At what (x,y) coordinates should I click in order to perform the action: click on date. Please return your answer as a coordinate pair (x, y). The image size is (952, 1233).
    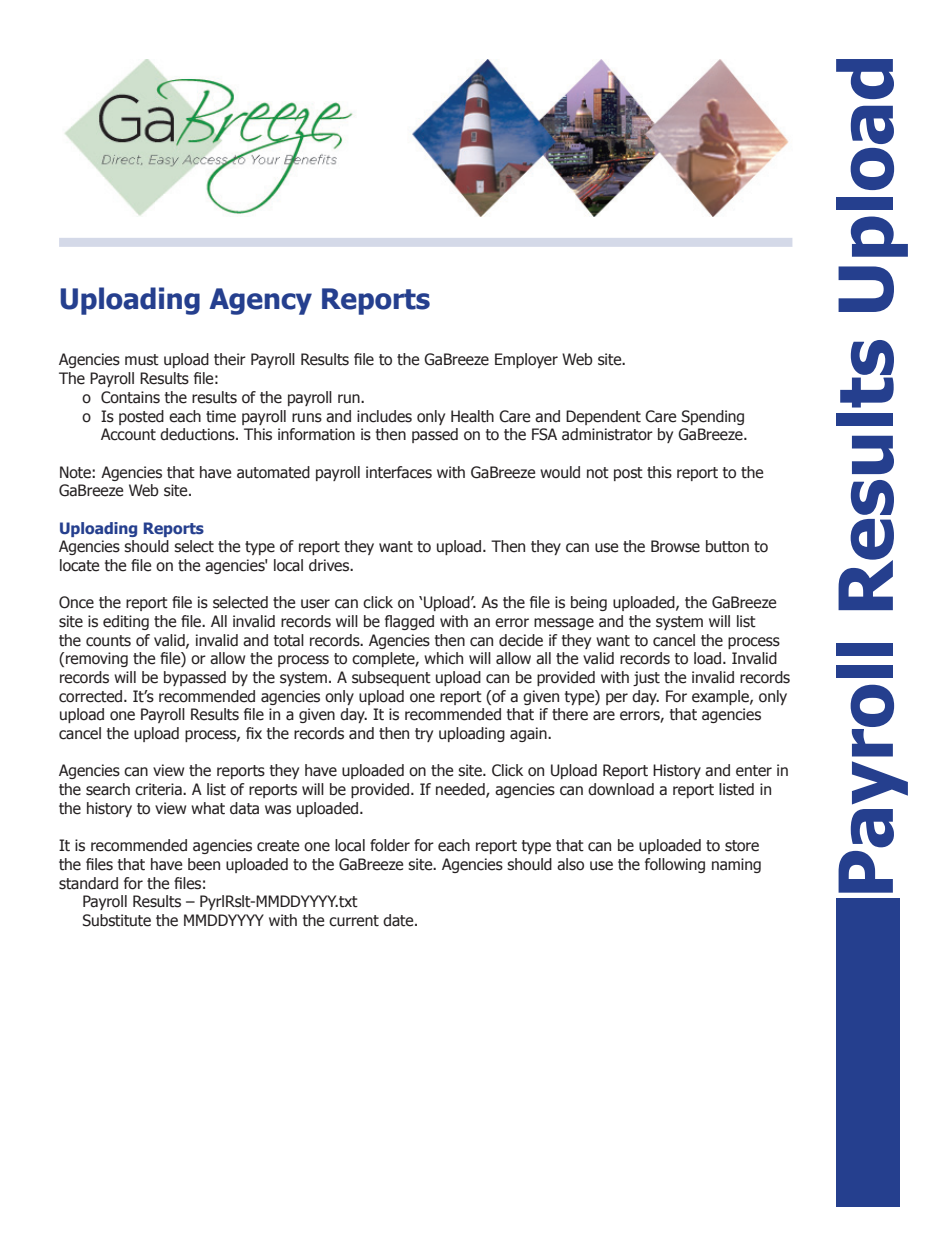
    Looking at the image, I should click on (399, 920).
